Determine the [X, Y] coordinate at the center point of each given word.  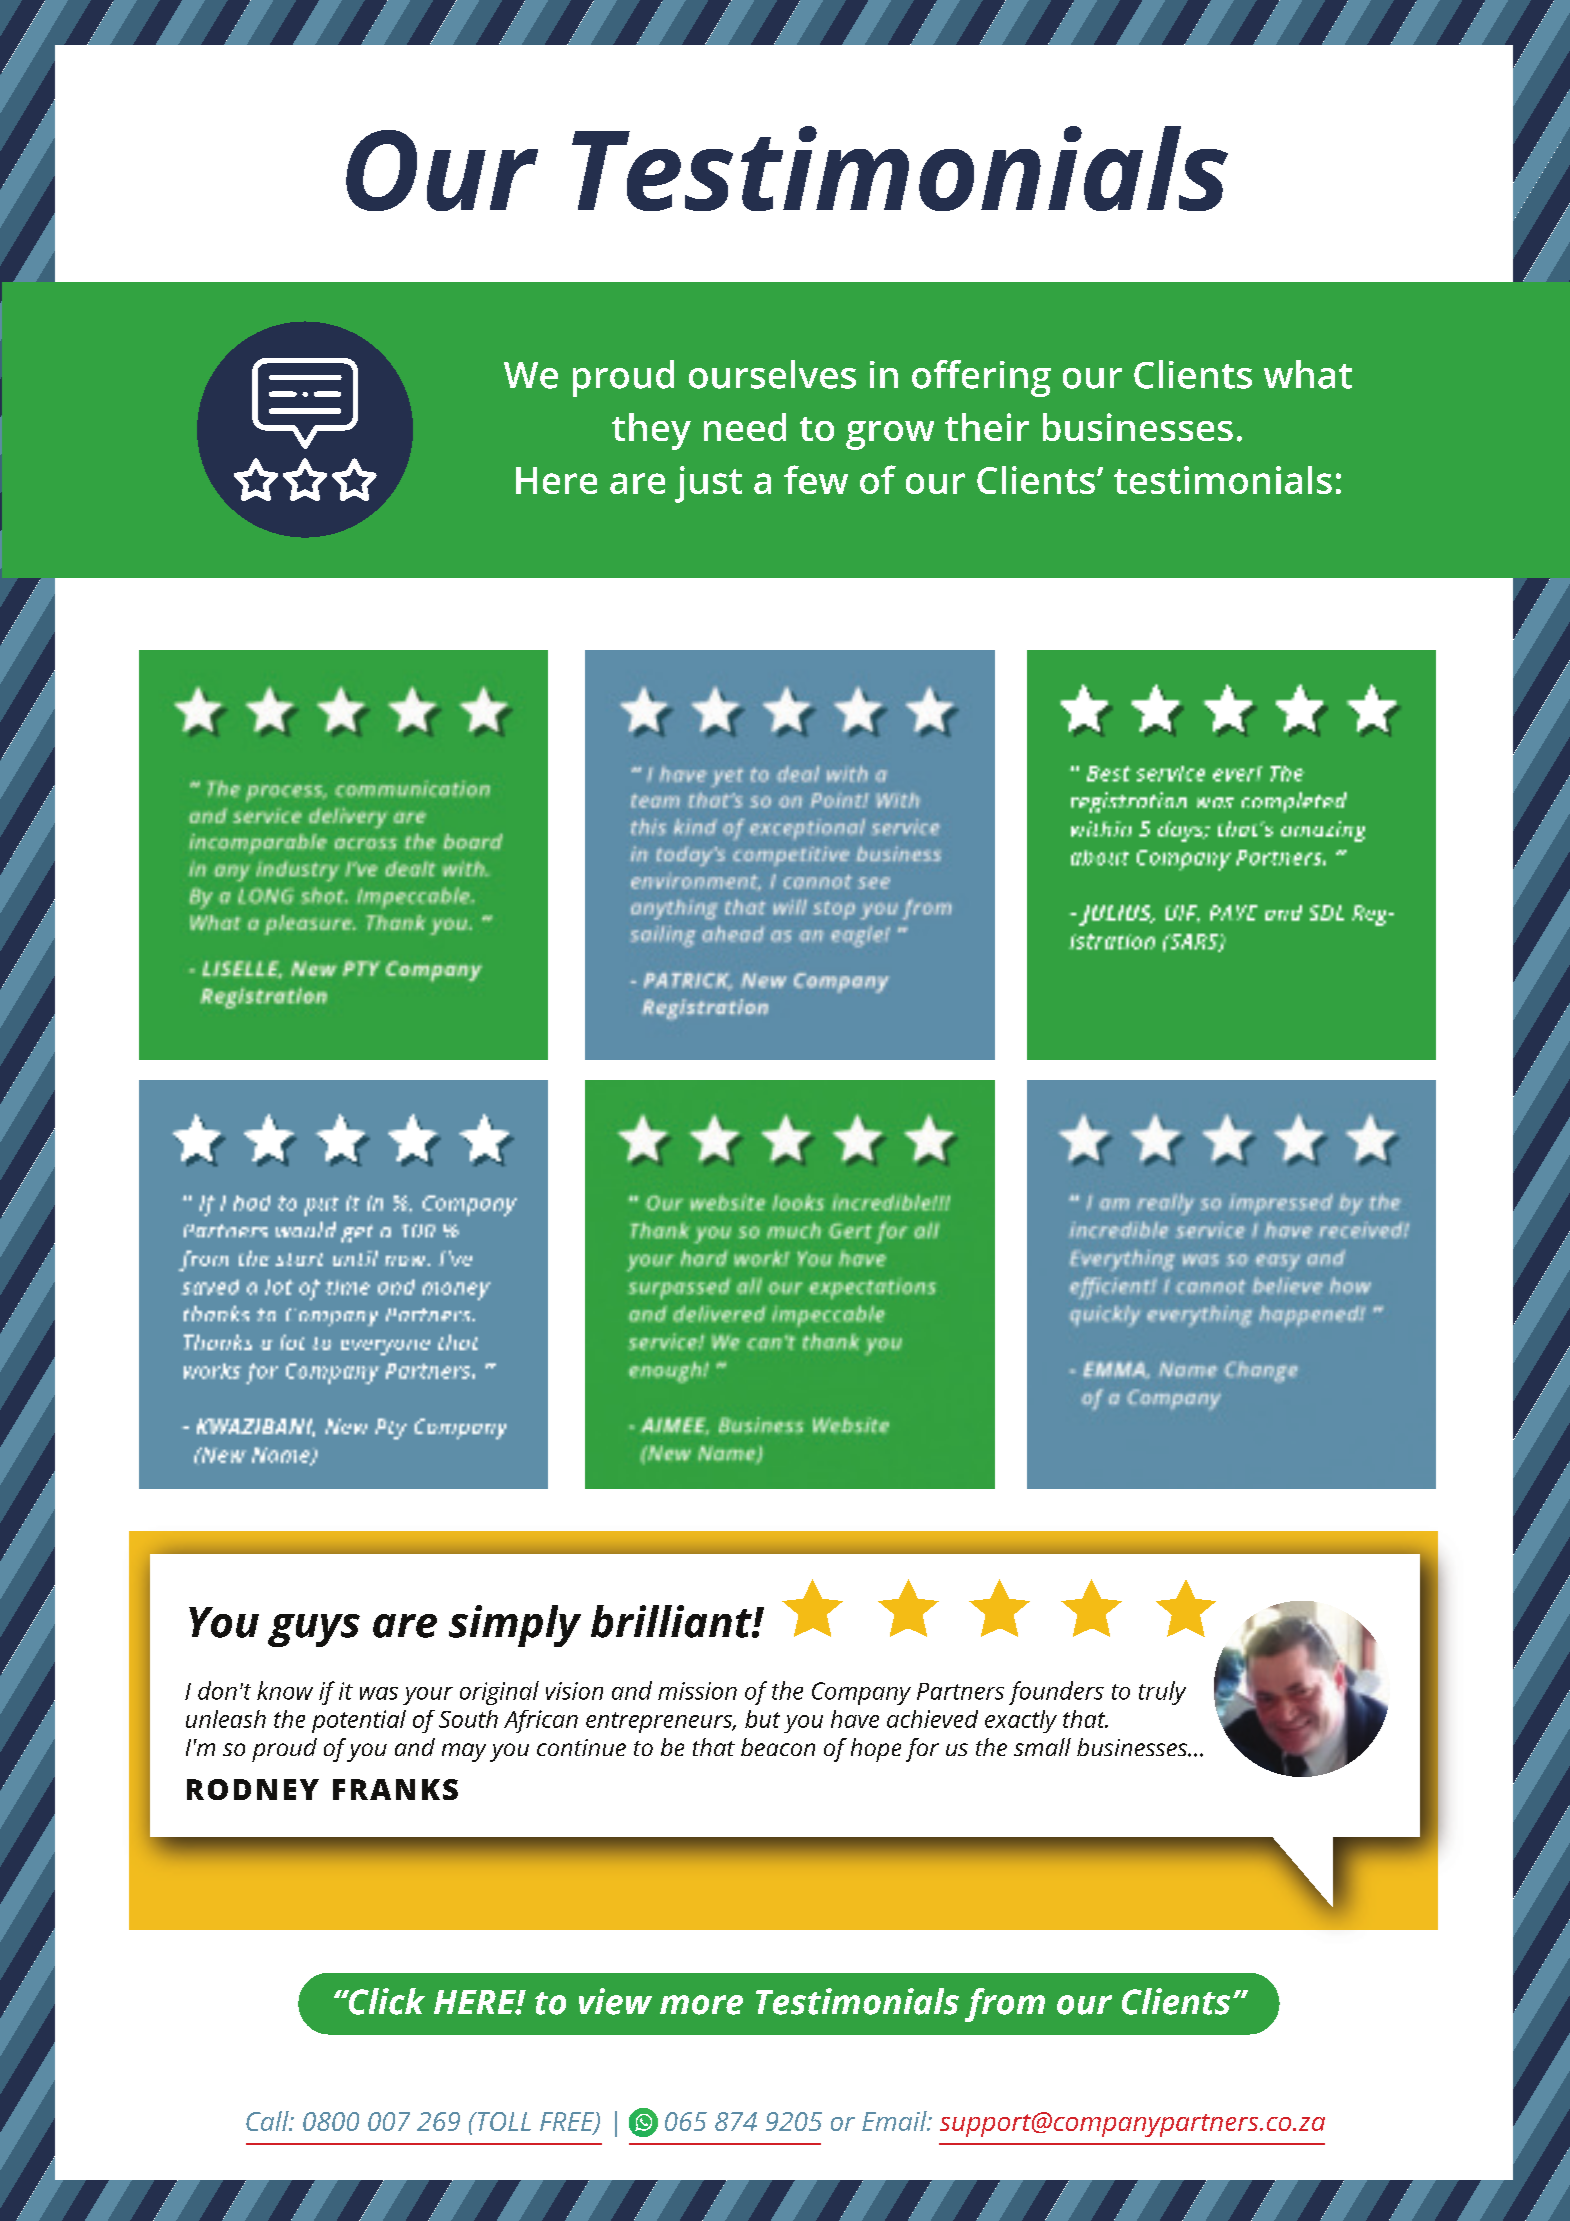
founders [1056, 1693]
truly [1162, 1693]
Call [268, 2121]
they [651, 431]
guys [314, 1630]
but [762, 1719]
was [379, 1693]
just [708, 484]
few [816, 479]
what [1308, 374]
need [745, 427]
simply [515, 1626]
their [987, 427]
